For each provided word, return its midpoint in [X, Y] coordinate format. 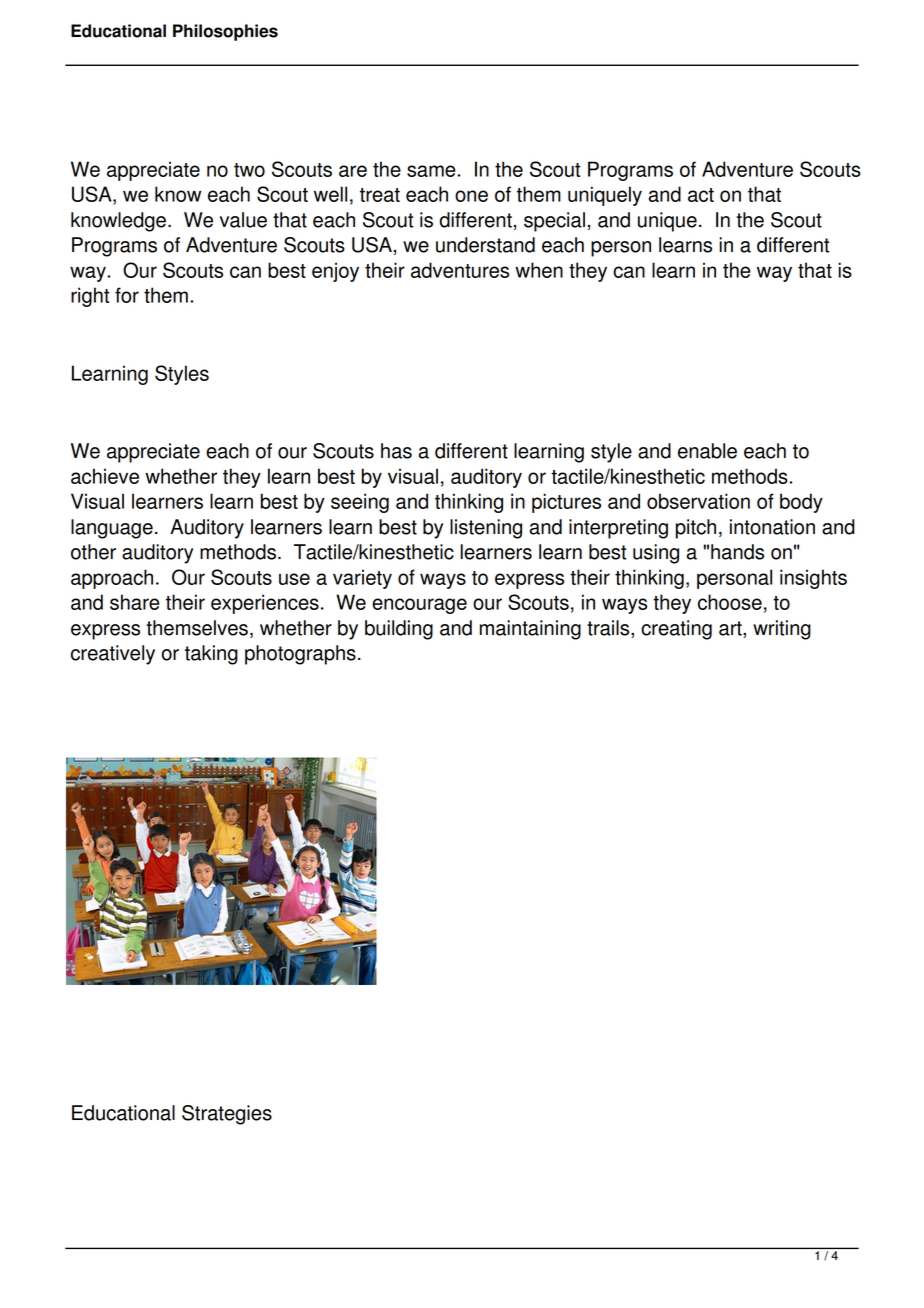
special [554, 222]
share [135, 602]
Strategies [227, 1115]
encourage [419, 606]
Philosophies [225, 32]
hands [737, 552]
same [431, 171]
